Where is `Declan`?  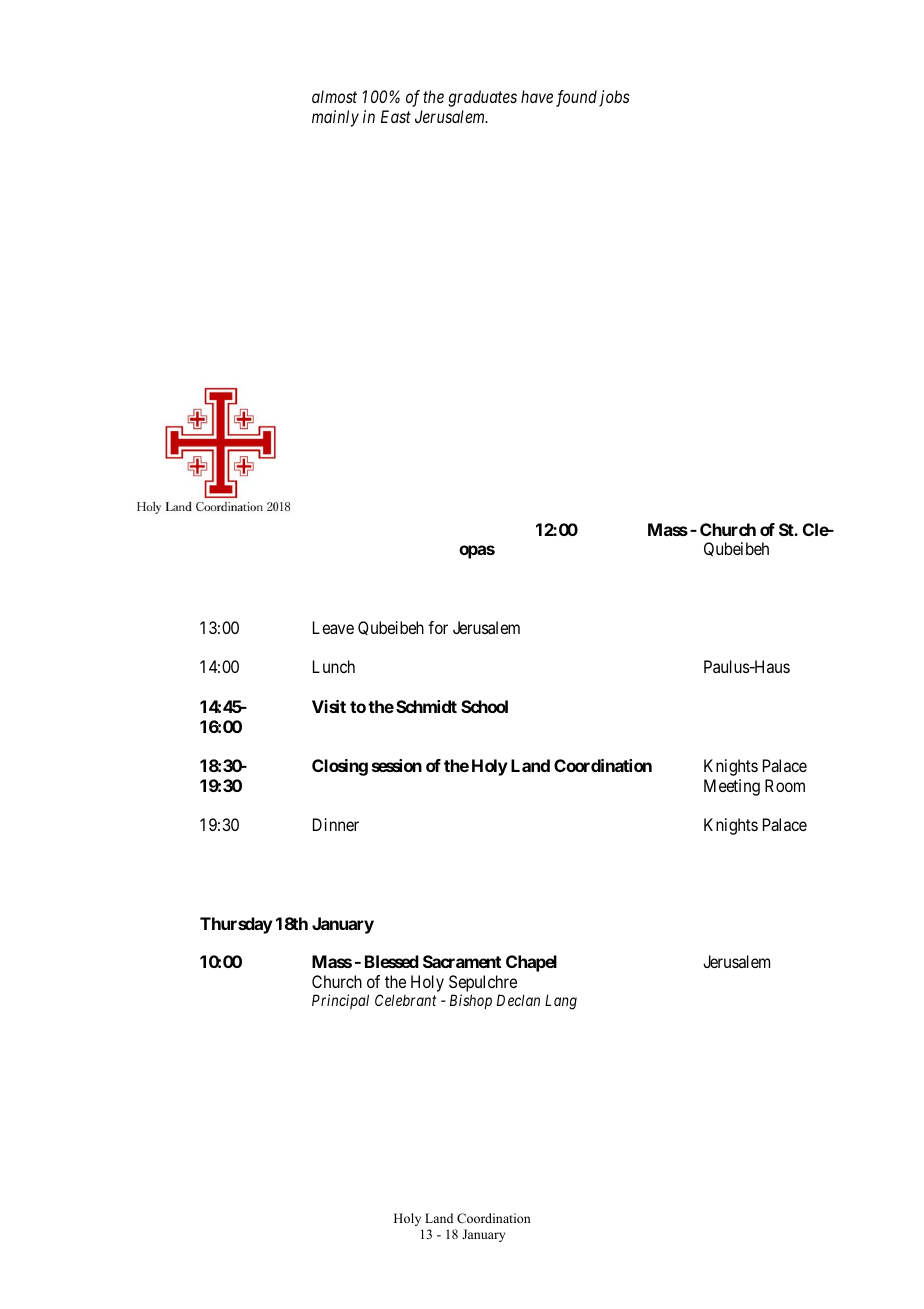
Declan is located at coordinates (518, 1000).
